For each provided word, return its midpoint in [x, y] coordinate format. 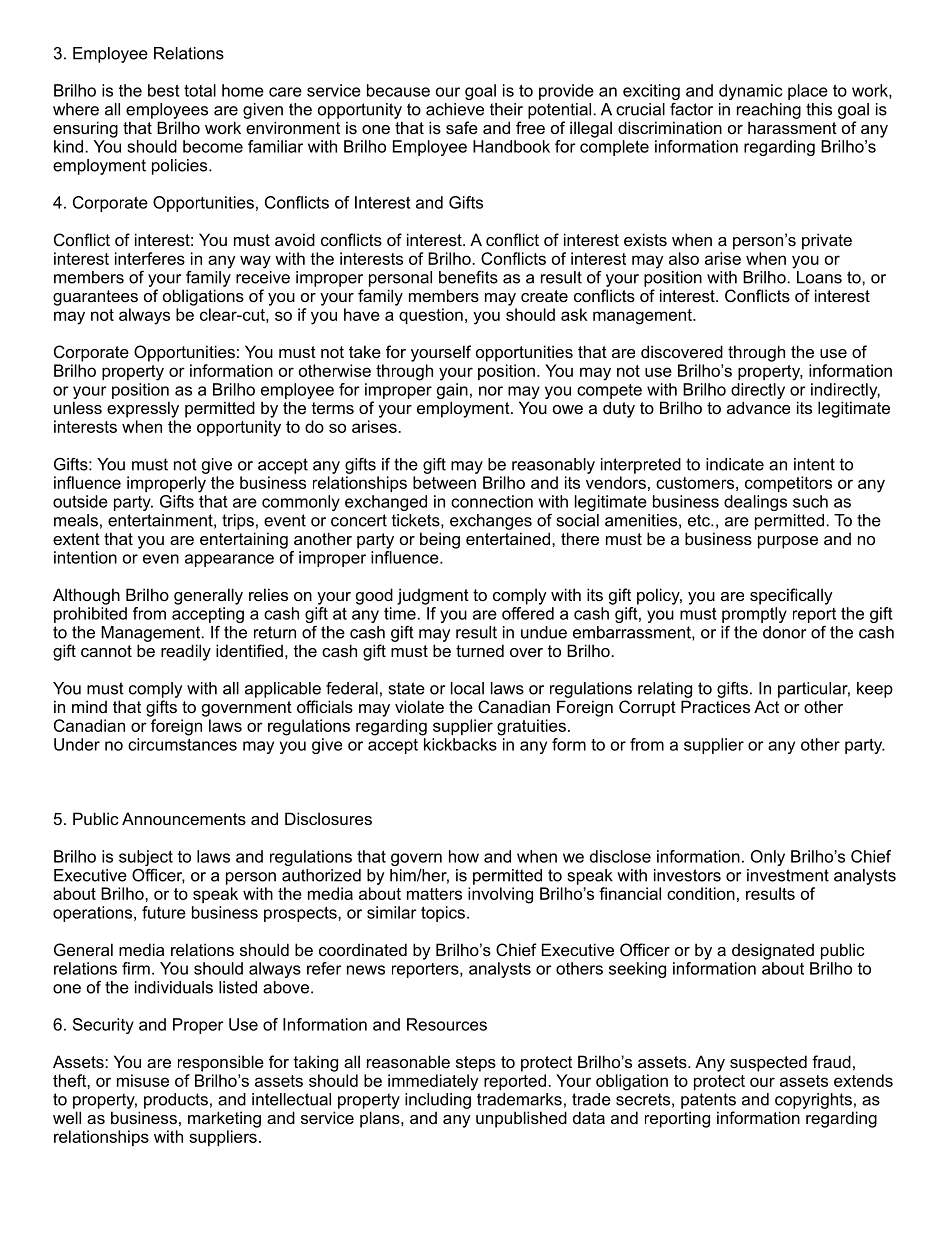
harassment [792, 127]
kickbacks [460, 744]
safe [462, 127]
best [163, 90]
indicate [735, 464]
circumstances [182, 744]
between [444, 482]
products [176, 1101]
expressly [143, 409]
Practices [715, 706]
